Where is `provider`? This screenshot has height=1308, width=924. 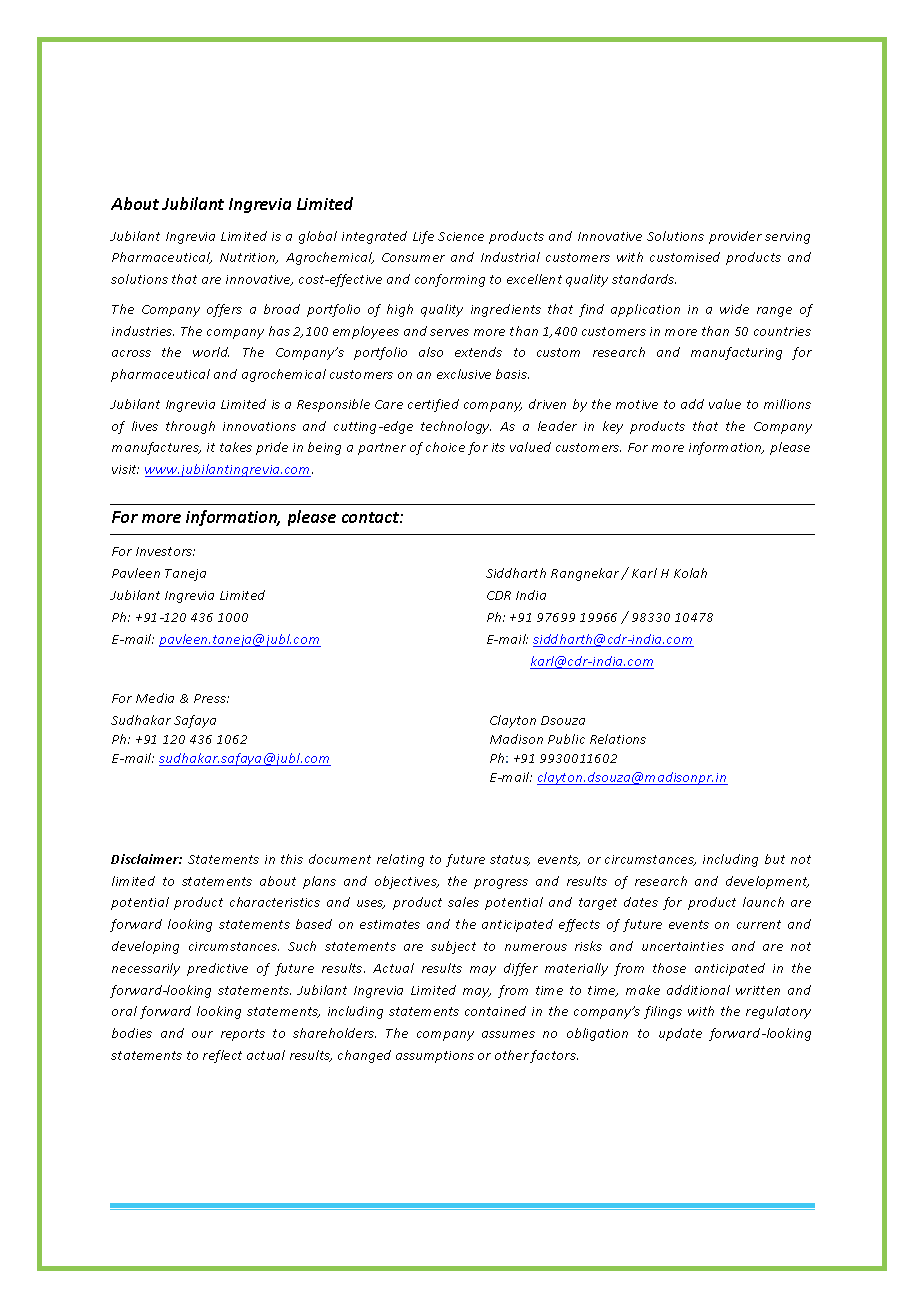 provider is located at coordinates (735, 237).
